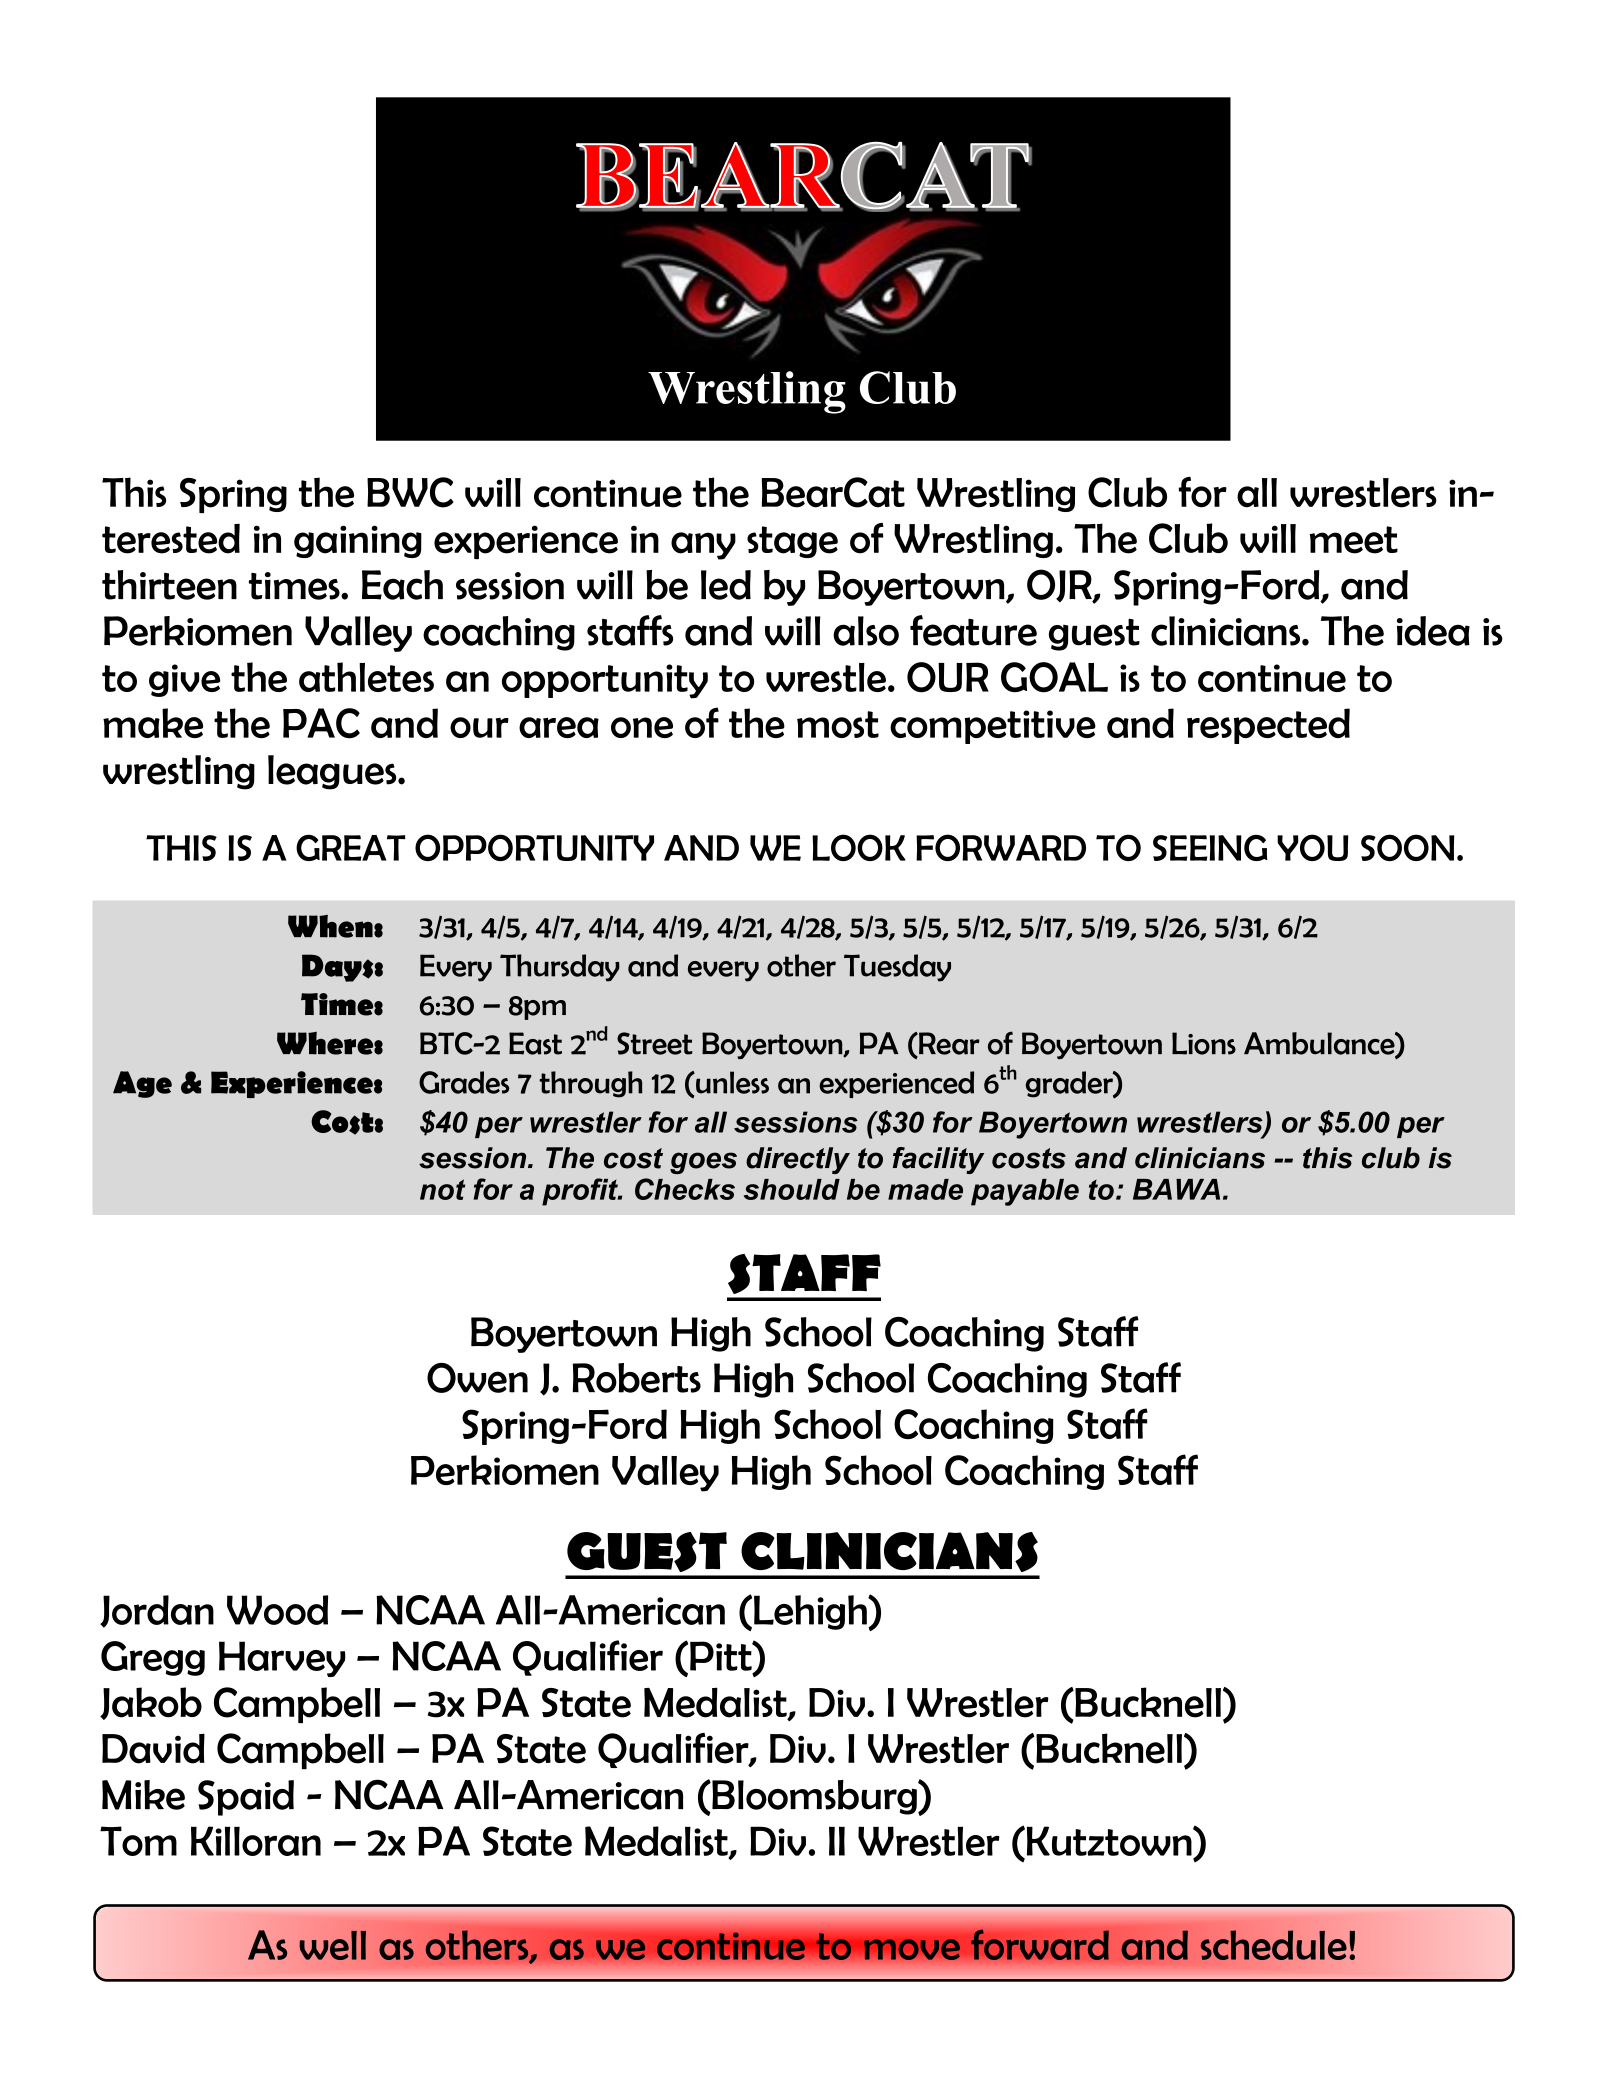  I want to click on well, so click(333, 1945).
